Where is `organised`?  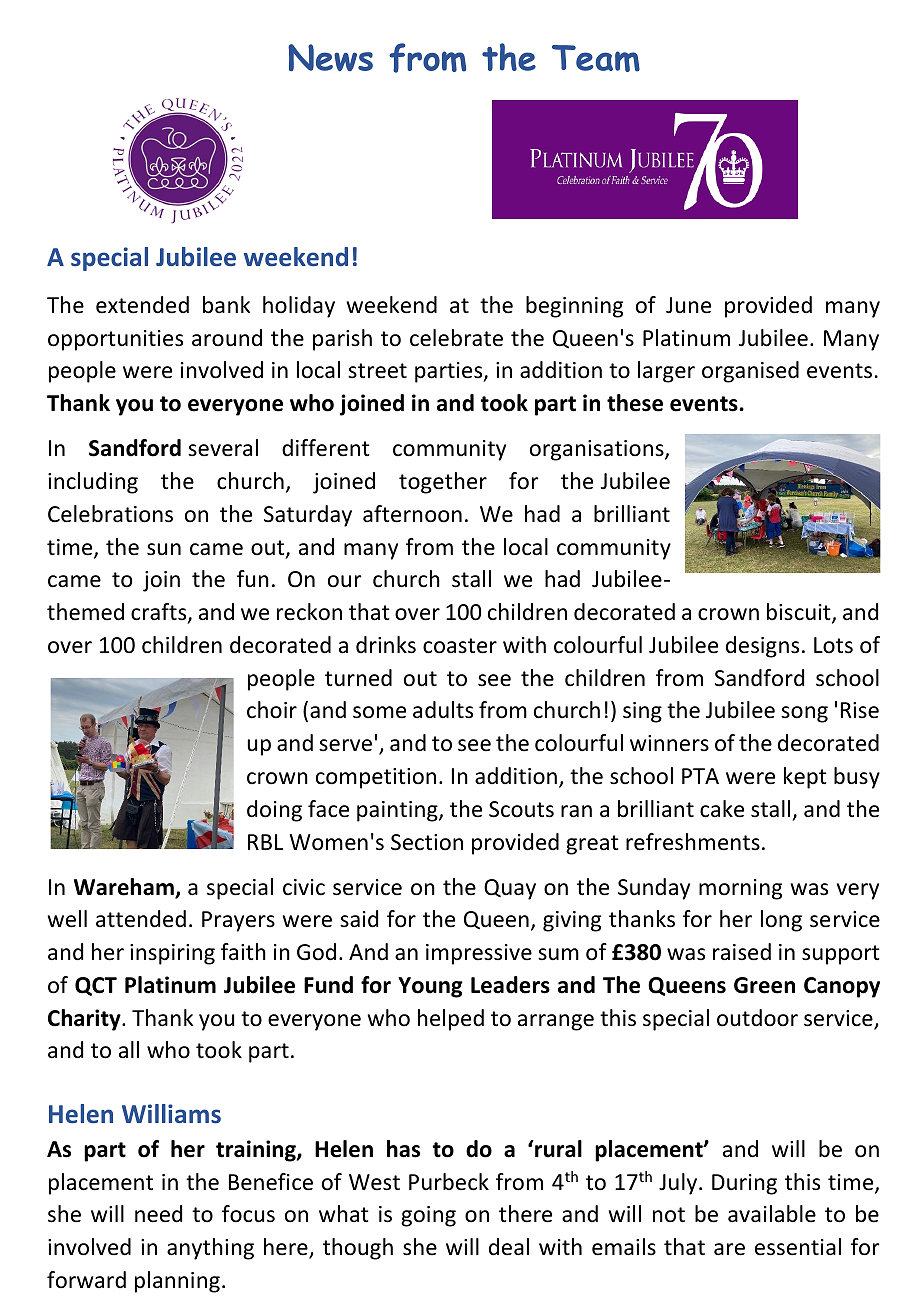
organised is located at coordinates (750, 372).
